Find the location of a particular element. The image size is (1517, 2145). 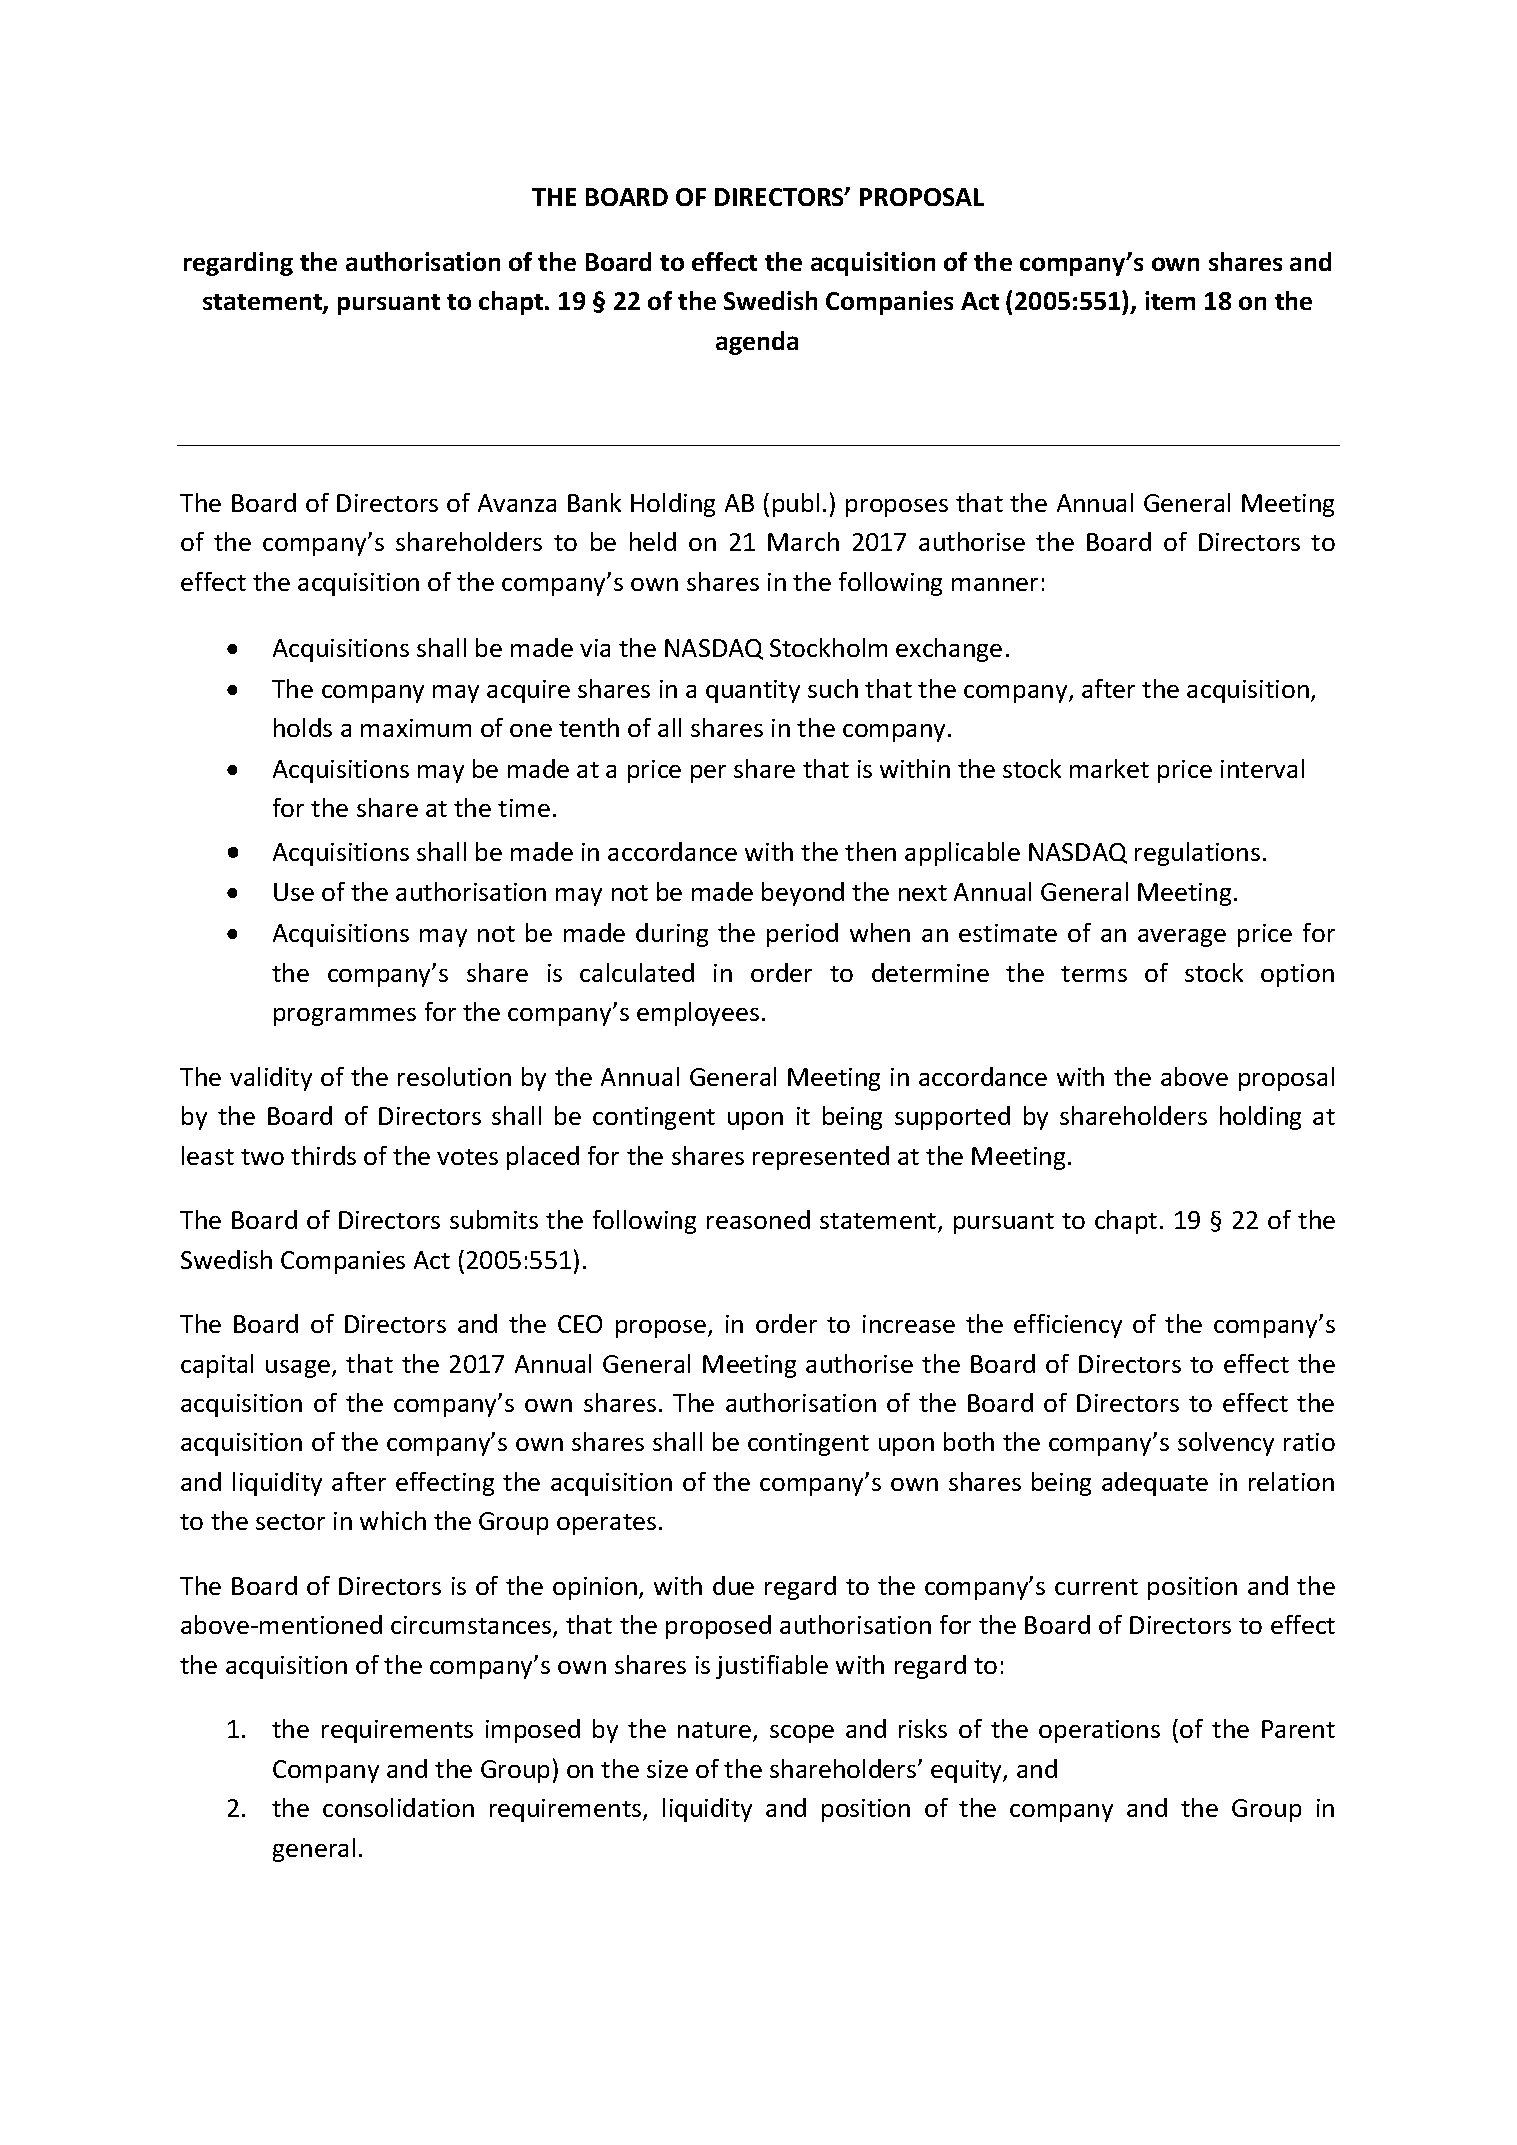

usage is located at coordinates (298, 1369).
